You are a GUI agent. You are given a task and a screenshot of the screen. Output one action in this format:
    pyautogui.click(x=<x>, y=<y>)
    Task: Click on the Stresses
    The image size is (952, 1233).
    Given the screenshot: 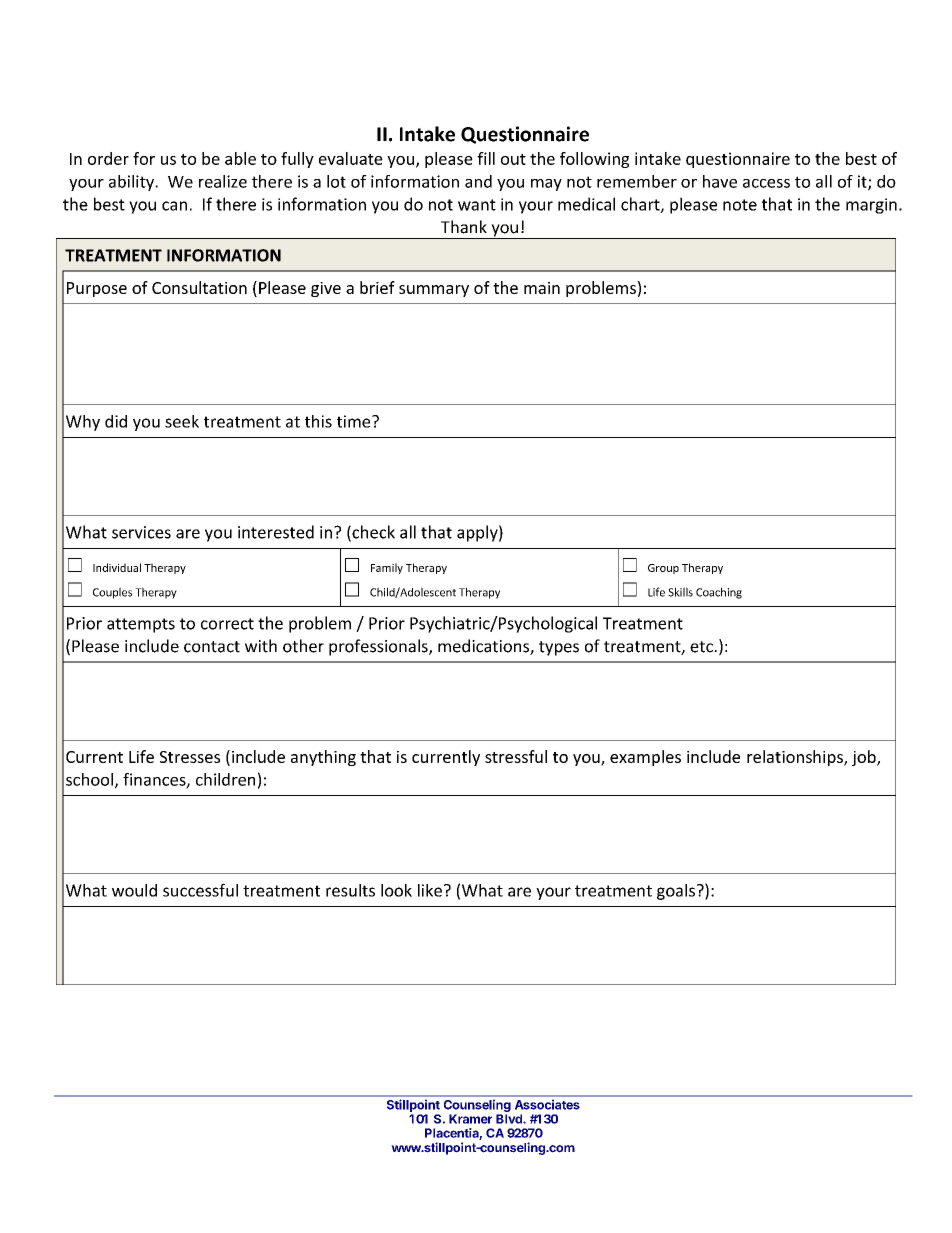 What is the action you would take?
    pyautogui.click(x=190, y=757)
